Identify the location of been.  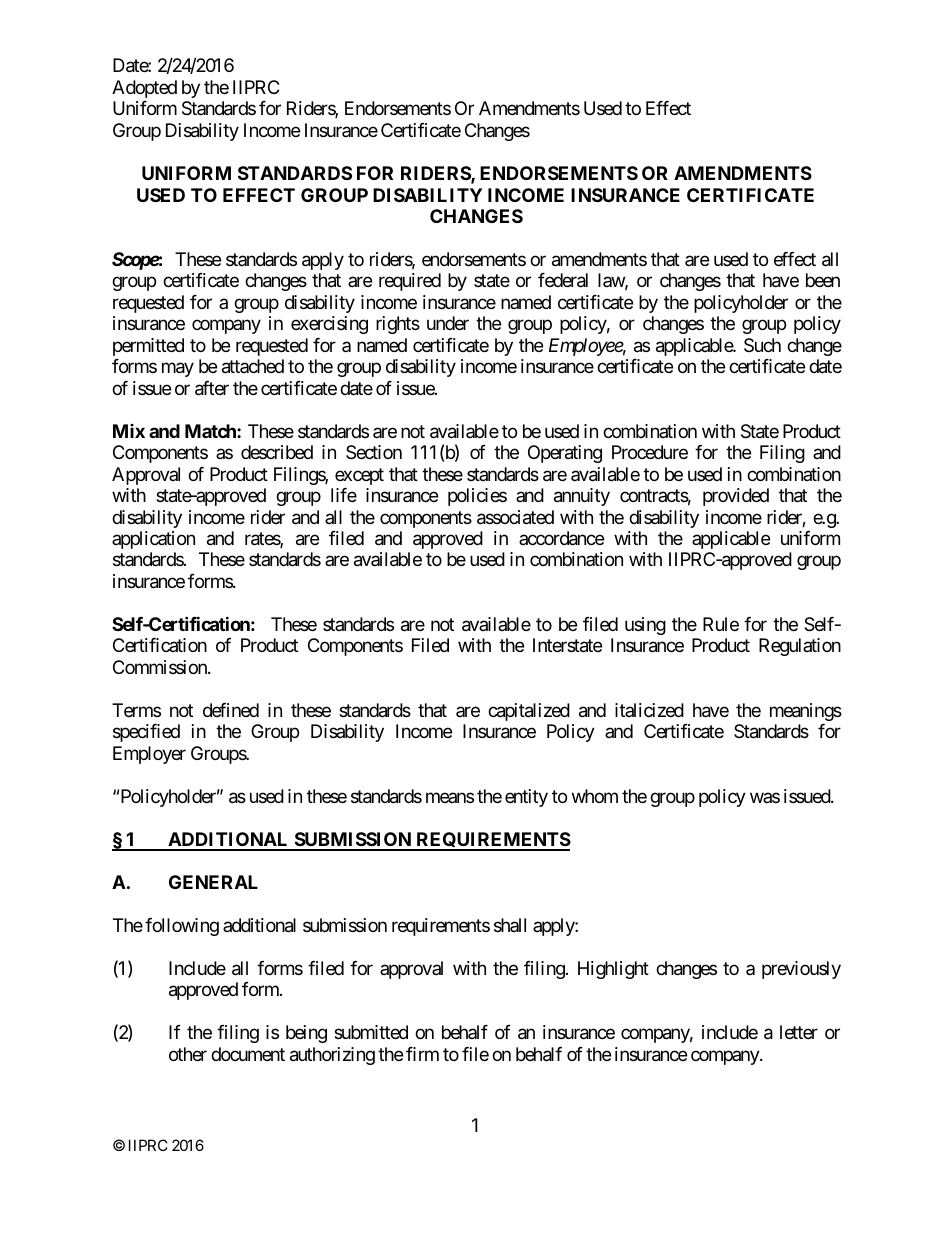
(823, 280).
